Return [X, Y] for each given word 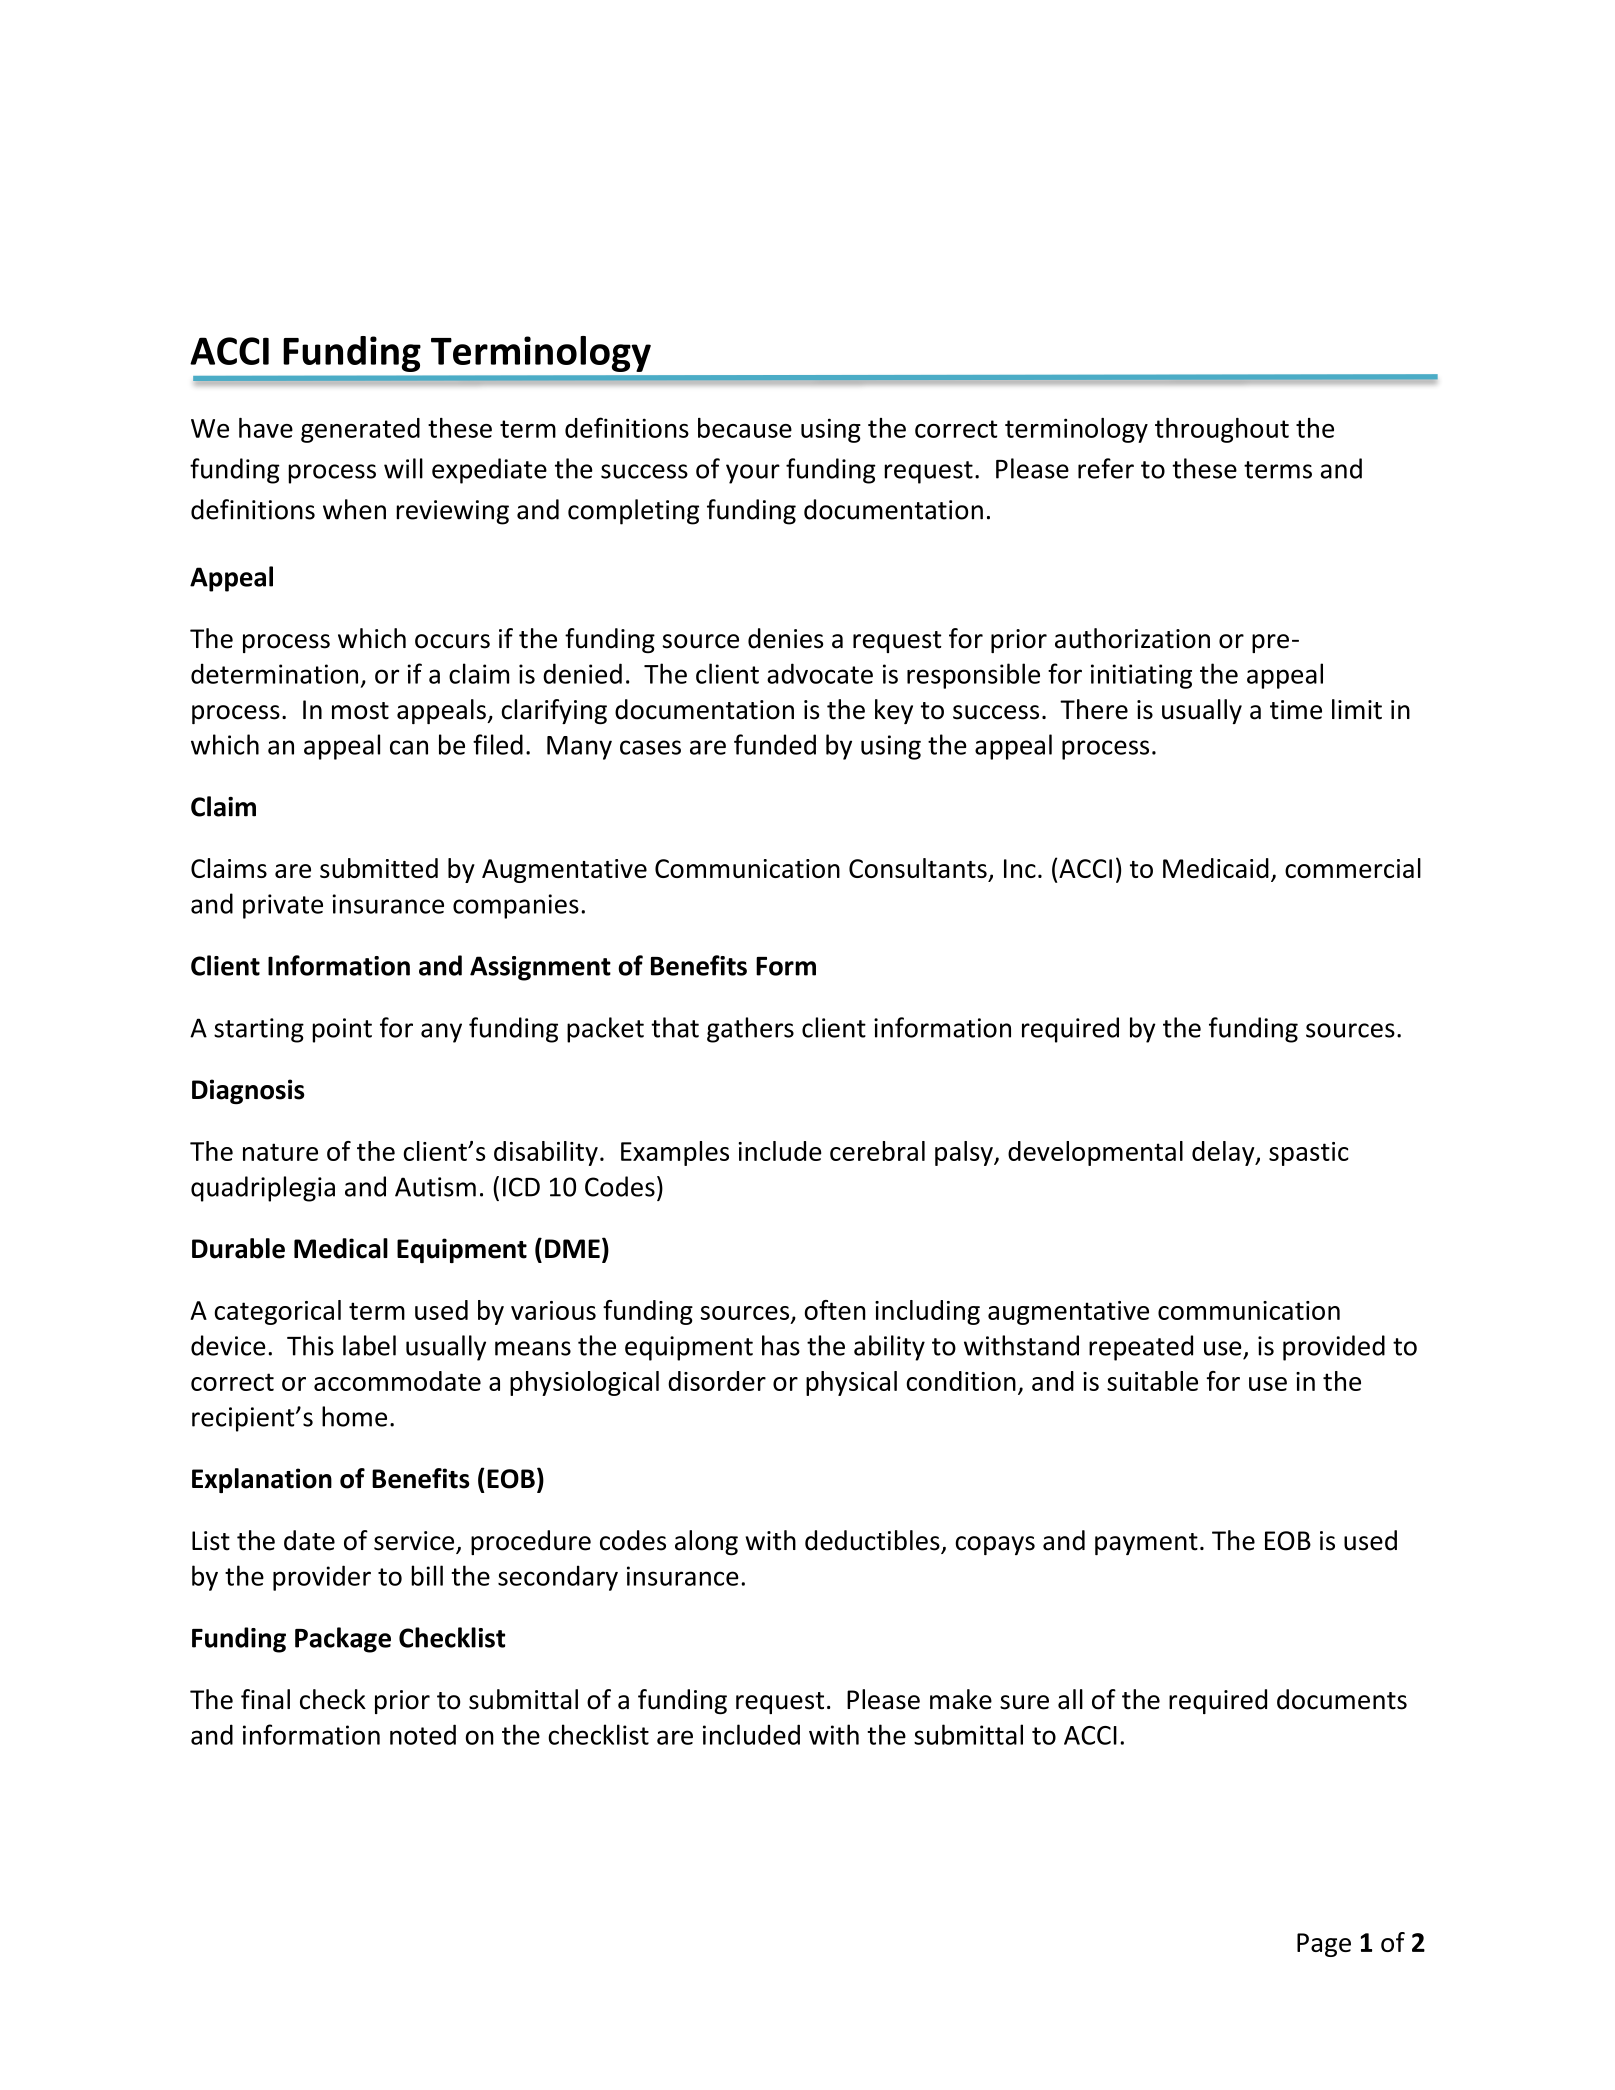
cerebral [877, 1151]
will [403, 468]
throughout [1222, 430]
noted [423, 1734]
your [753, 474]
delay [1224, 1153]
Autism [435, 1187]
